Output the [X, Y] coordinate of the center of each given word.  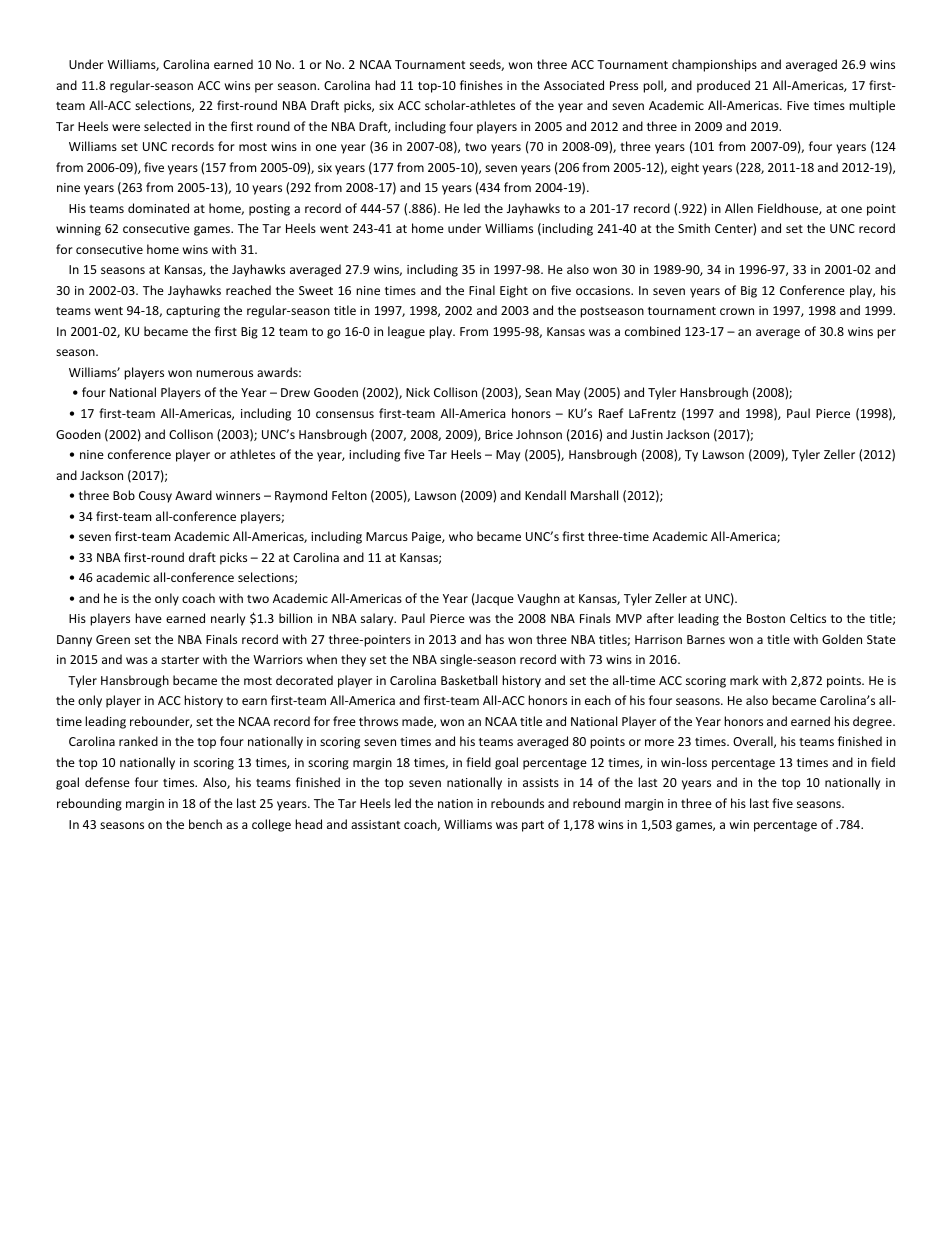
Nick [418, 392]
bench [205, 824]
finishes [481, 85]
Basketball [469, 680]
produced [723, 86]
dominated [158, 208]
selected [167, 126]
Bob [124, 495]
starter [180, 660]
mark [744, 680]
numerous [224, 373]
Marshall [594, 495]
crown [737, 311]
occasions [604, 290]
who [461, 536]
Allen [739, 208]
